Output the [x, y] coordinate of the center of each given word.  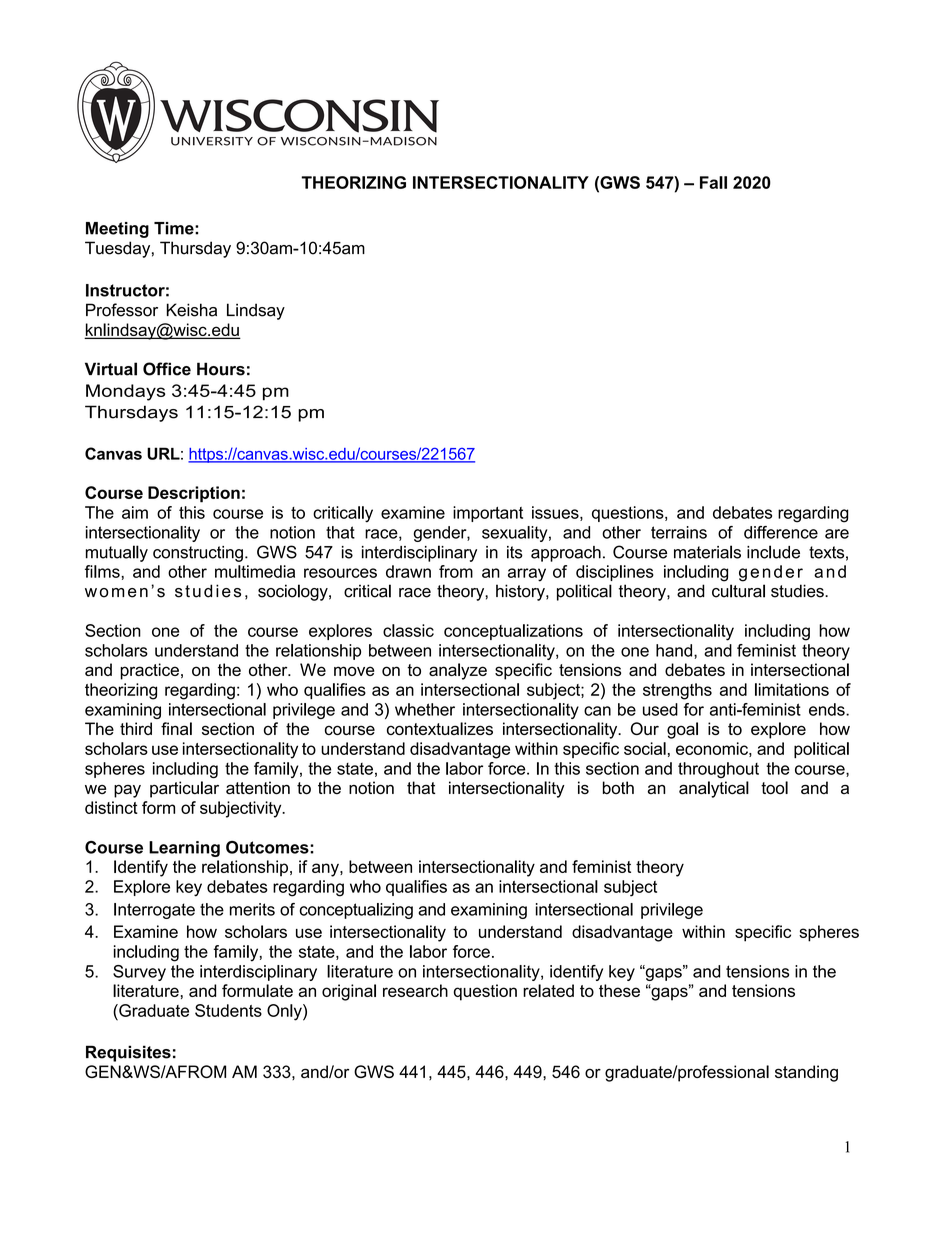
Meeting [117, 230]
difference [781, 532]
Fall [713, 182]
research [415, 990]
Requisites [128, 1053]
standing [806, 1073]
